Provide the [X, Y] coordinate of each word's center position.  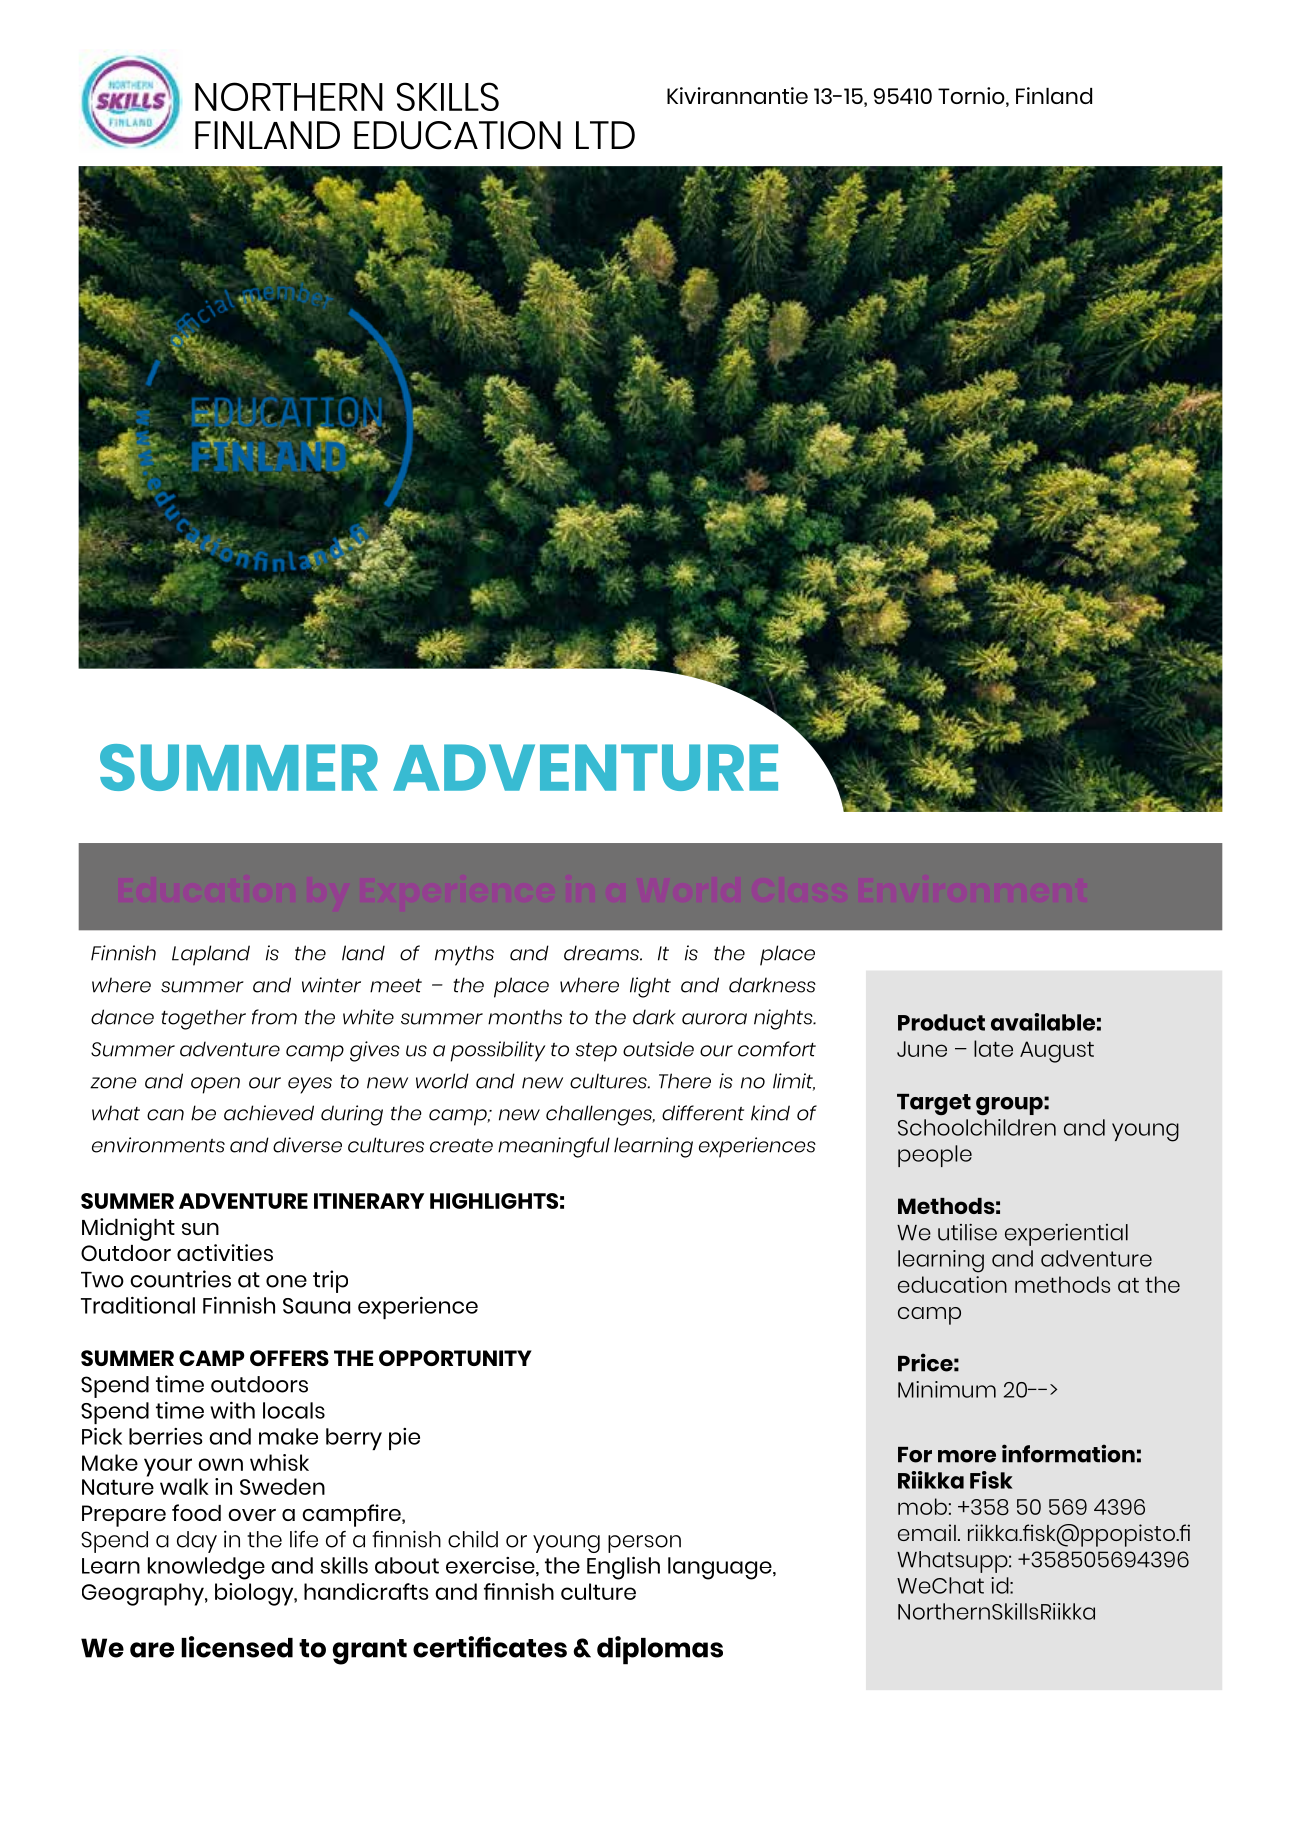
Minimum [947, 1389]
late [993, 1048]
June [922, 1049]
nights [784, 1019]
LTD [605, 135]
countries [180, 1279]
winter [331, 985]
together [203, 1019]
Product [941, 1022]
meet [396, 986]
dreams [602, 953]
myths [464, 955]
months [525, 1017]
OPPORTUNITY [455, 1358]
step [596, 1052]
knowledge [206, 1568]
